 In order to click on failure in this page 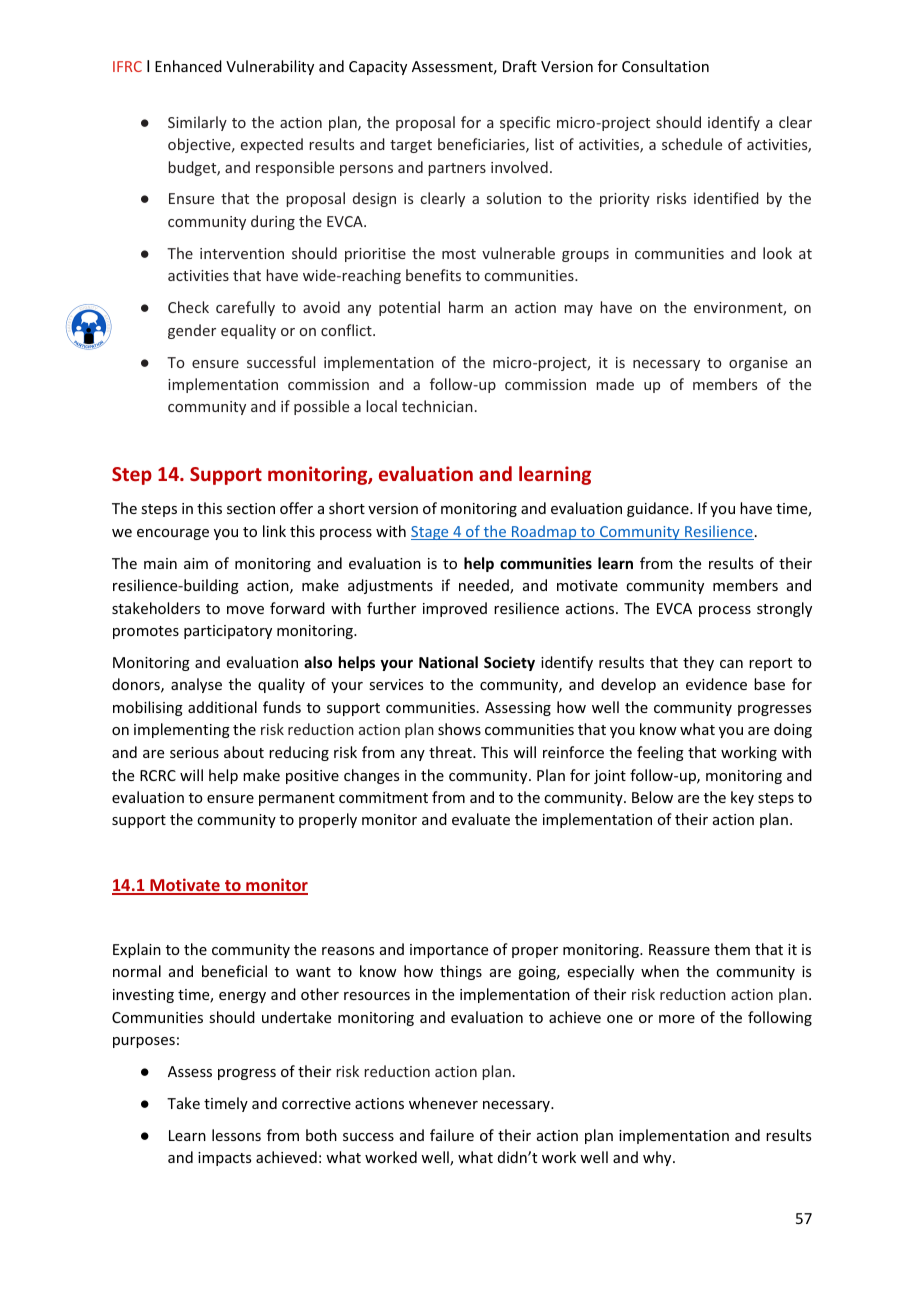, I will do `click(452, 1135)`.
